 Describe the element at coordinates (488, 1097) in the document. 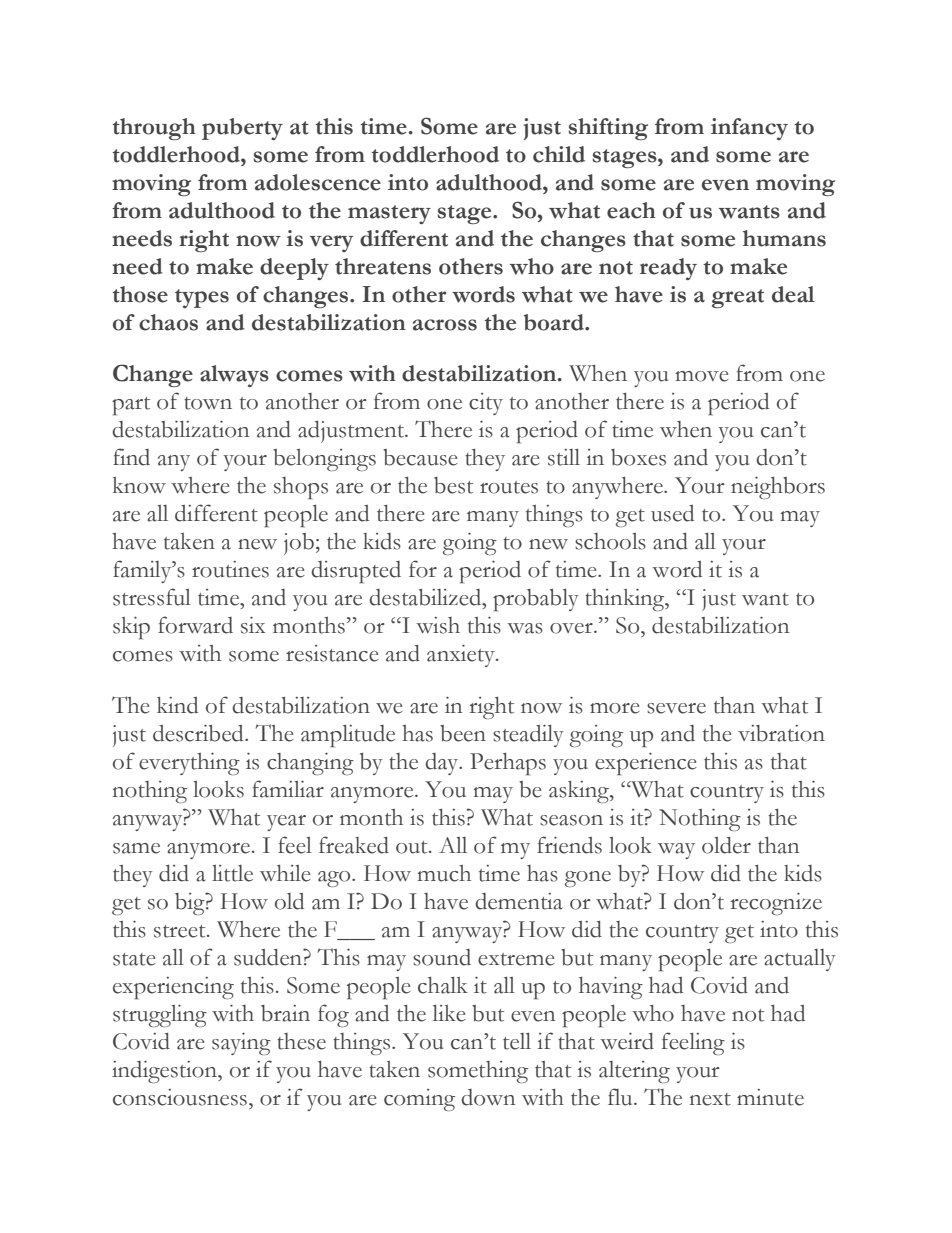

I see `down` at that location.
